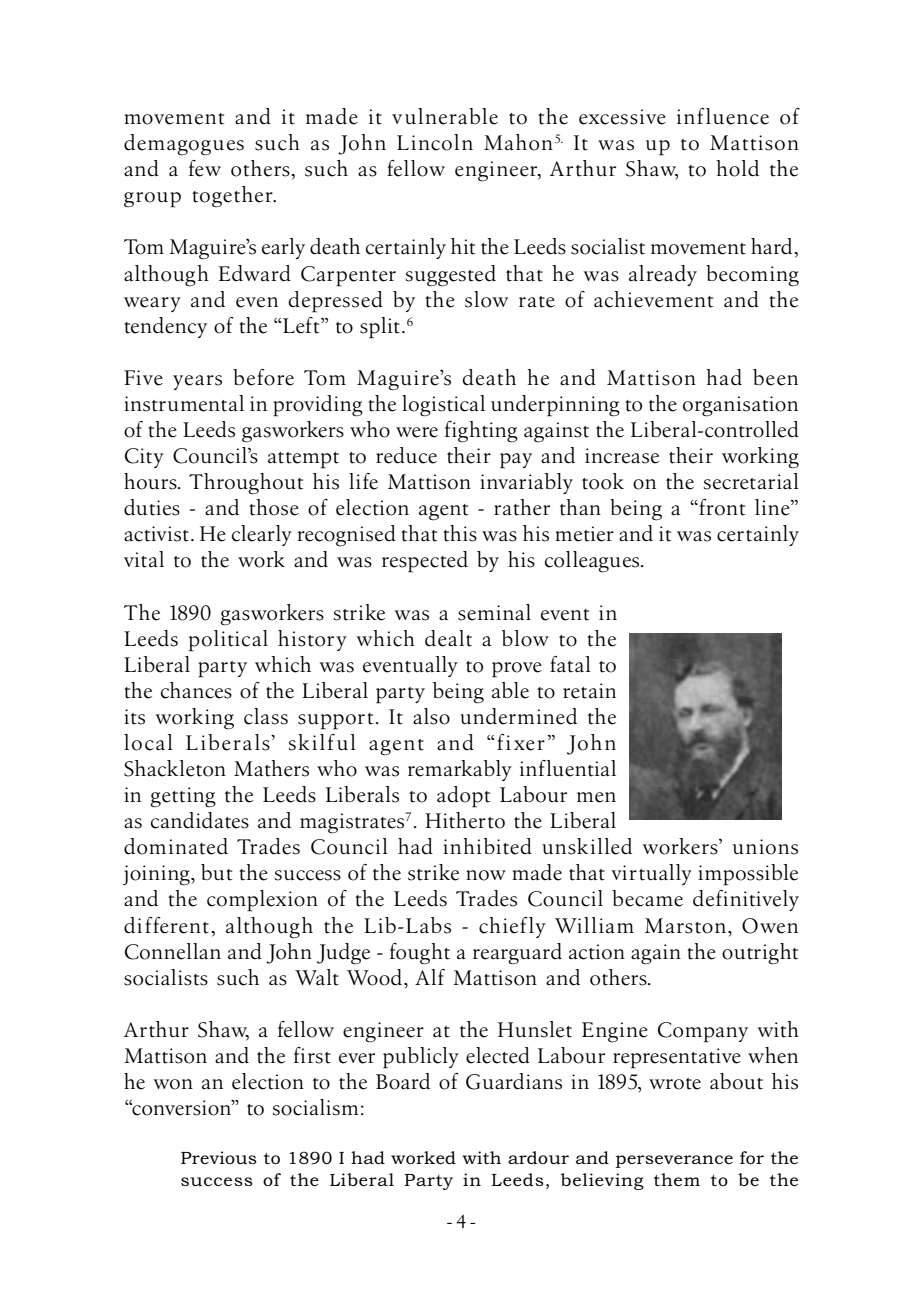 The height and width of the screenshot is (1316, 924). What do you see at coordinates (721, 507) in the screenshot?
I see `front` at bounding box center [721, 507].
